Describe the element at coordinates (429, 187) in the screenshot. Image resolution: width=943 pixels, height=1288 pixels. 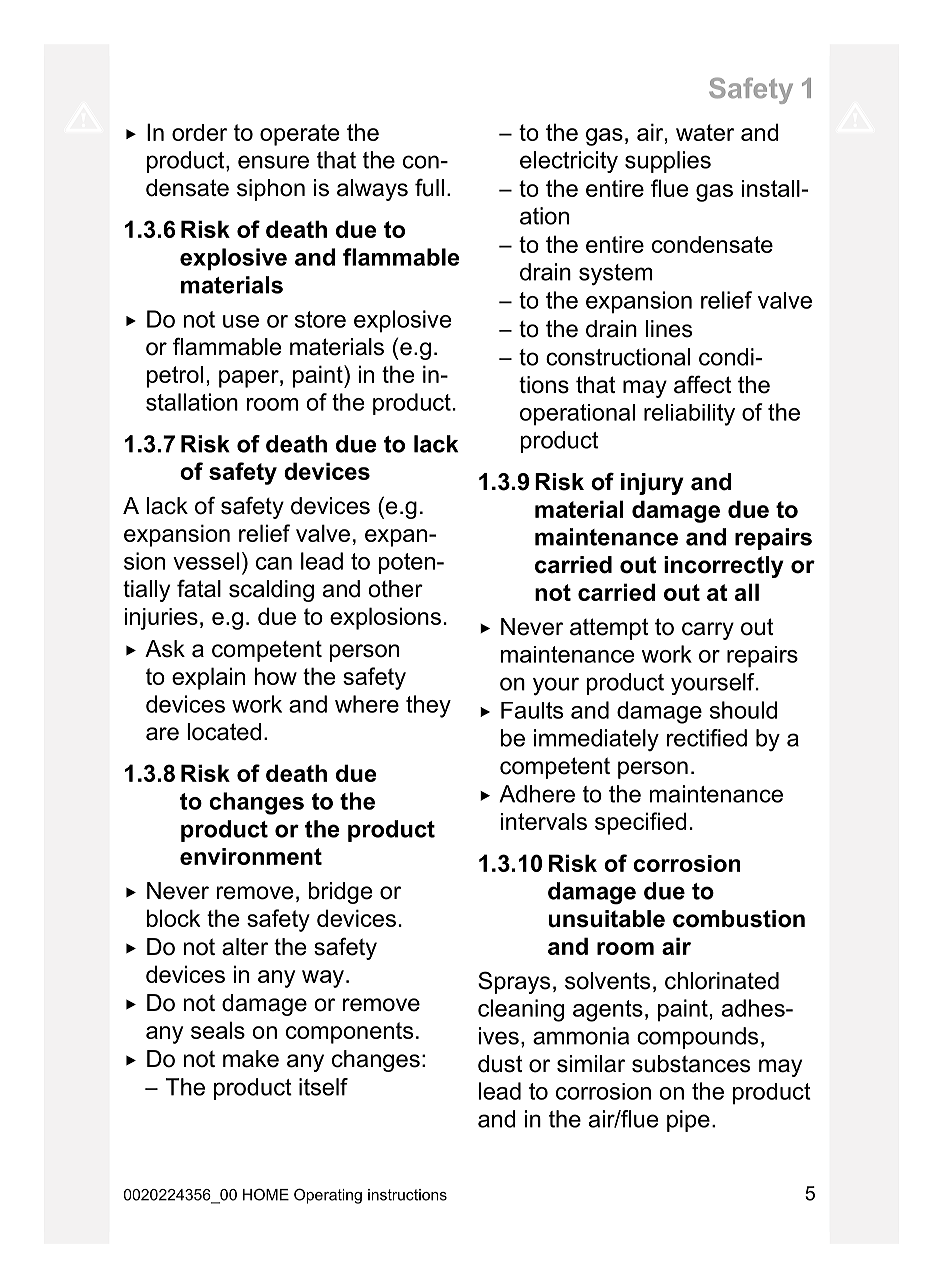
I see `full` at that location.
